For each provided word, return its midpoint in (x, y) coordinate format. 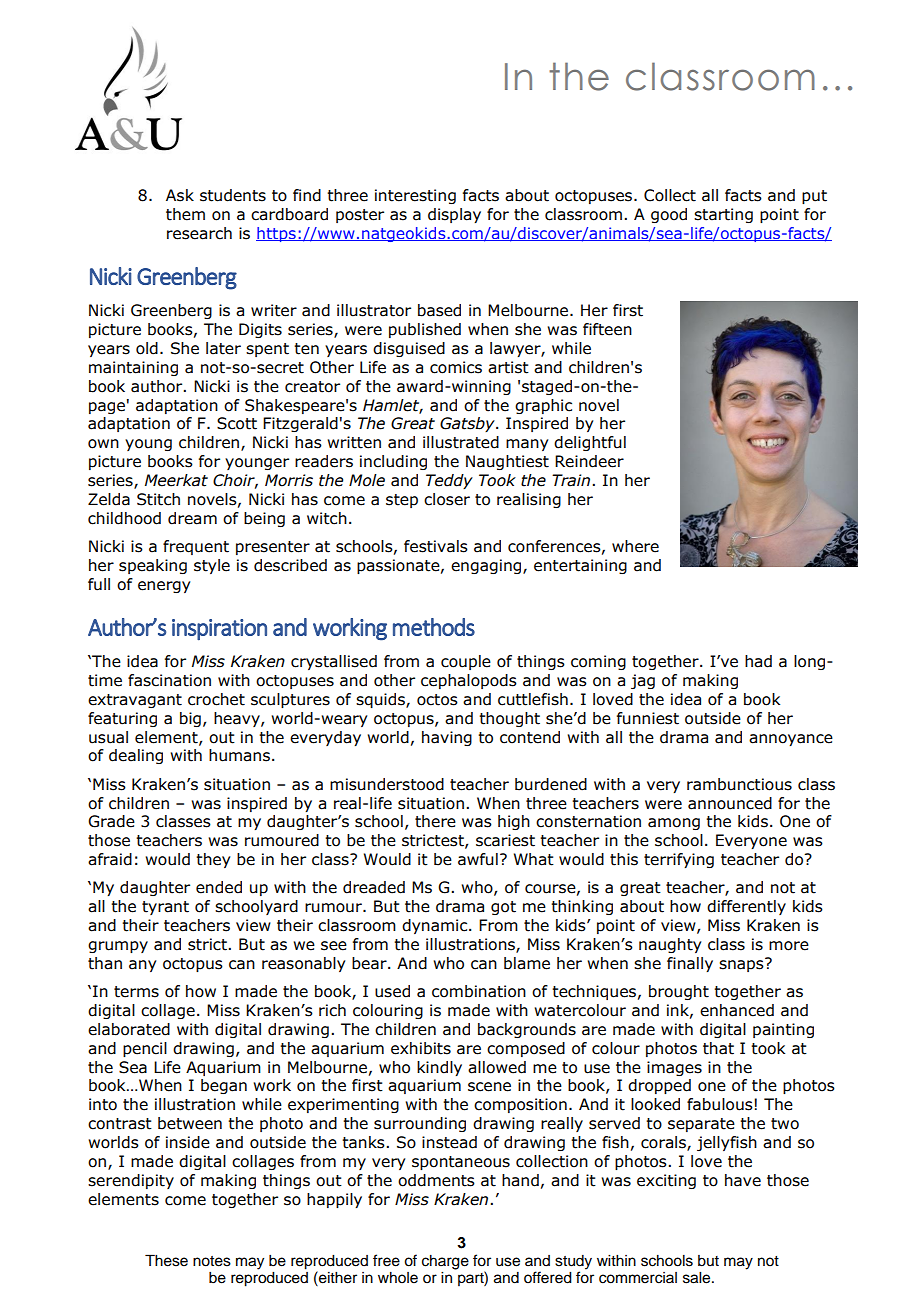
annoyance (791, 740)
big (190, 719)
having (447, 738)
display (454, 215)
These (166, 1260)
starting (723, 215)
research (199, 233)
